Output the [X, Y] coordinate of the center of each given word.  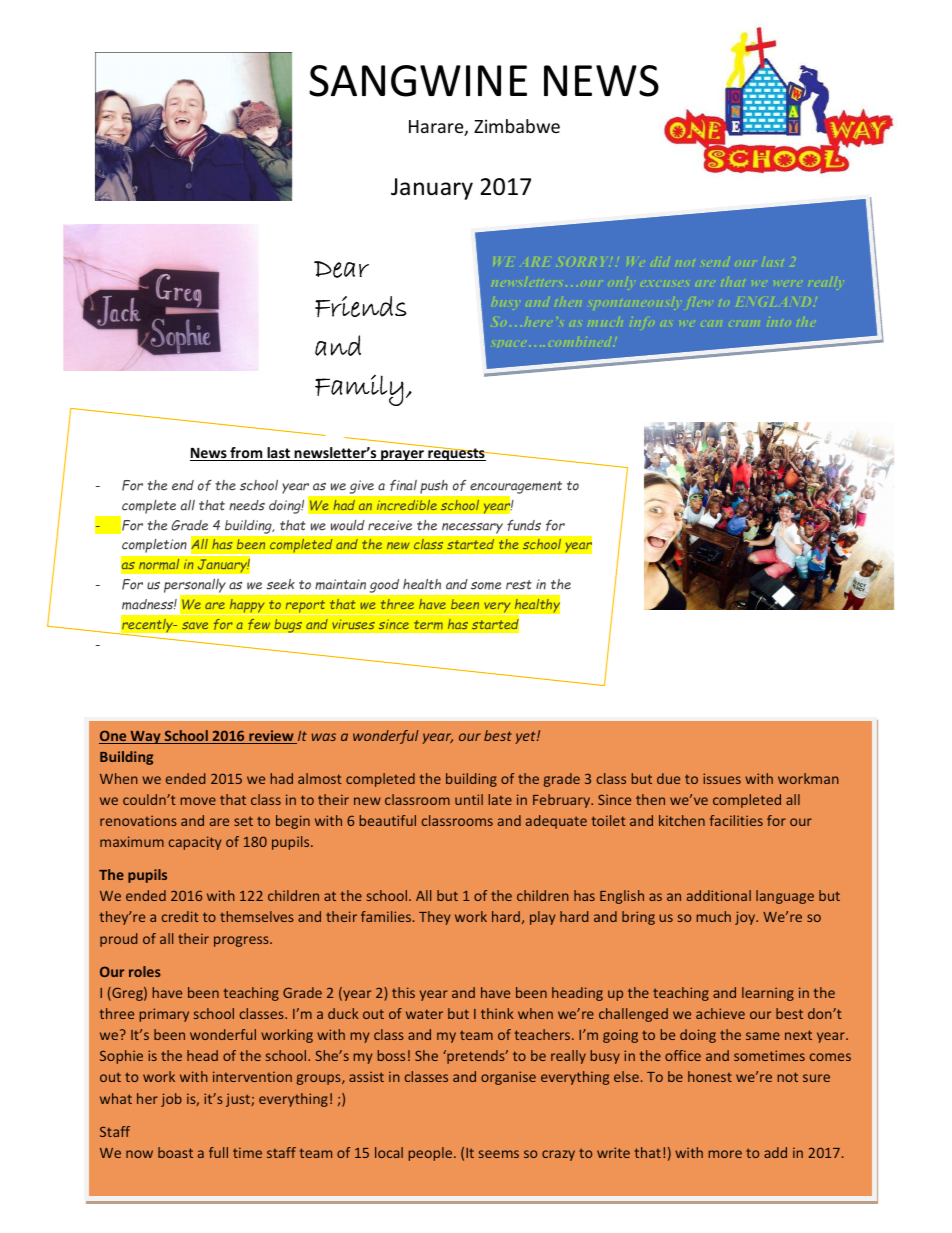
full [218, 1152]
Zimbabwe [517, 126]
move [198, 801]
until [469, 799]
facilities [736, 820]
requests [456, 453]
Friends [361, 306]
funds [524, 525]
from [246, 454]
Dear [341, 269]
